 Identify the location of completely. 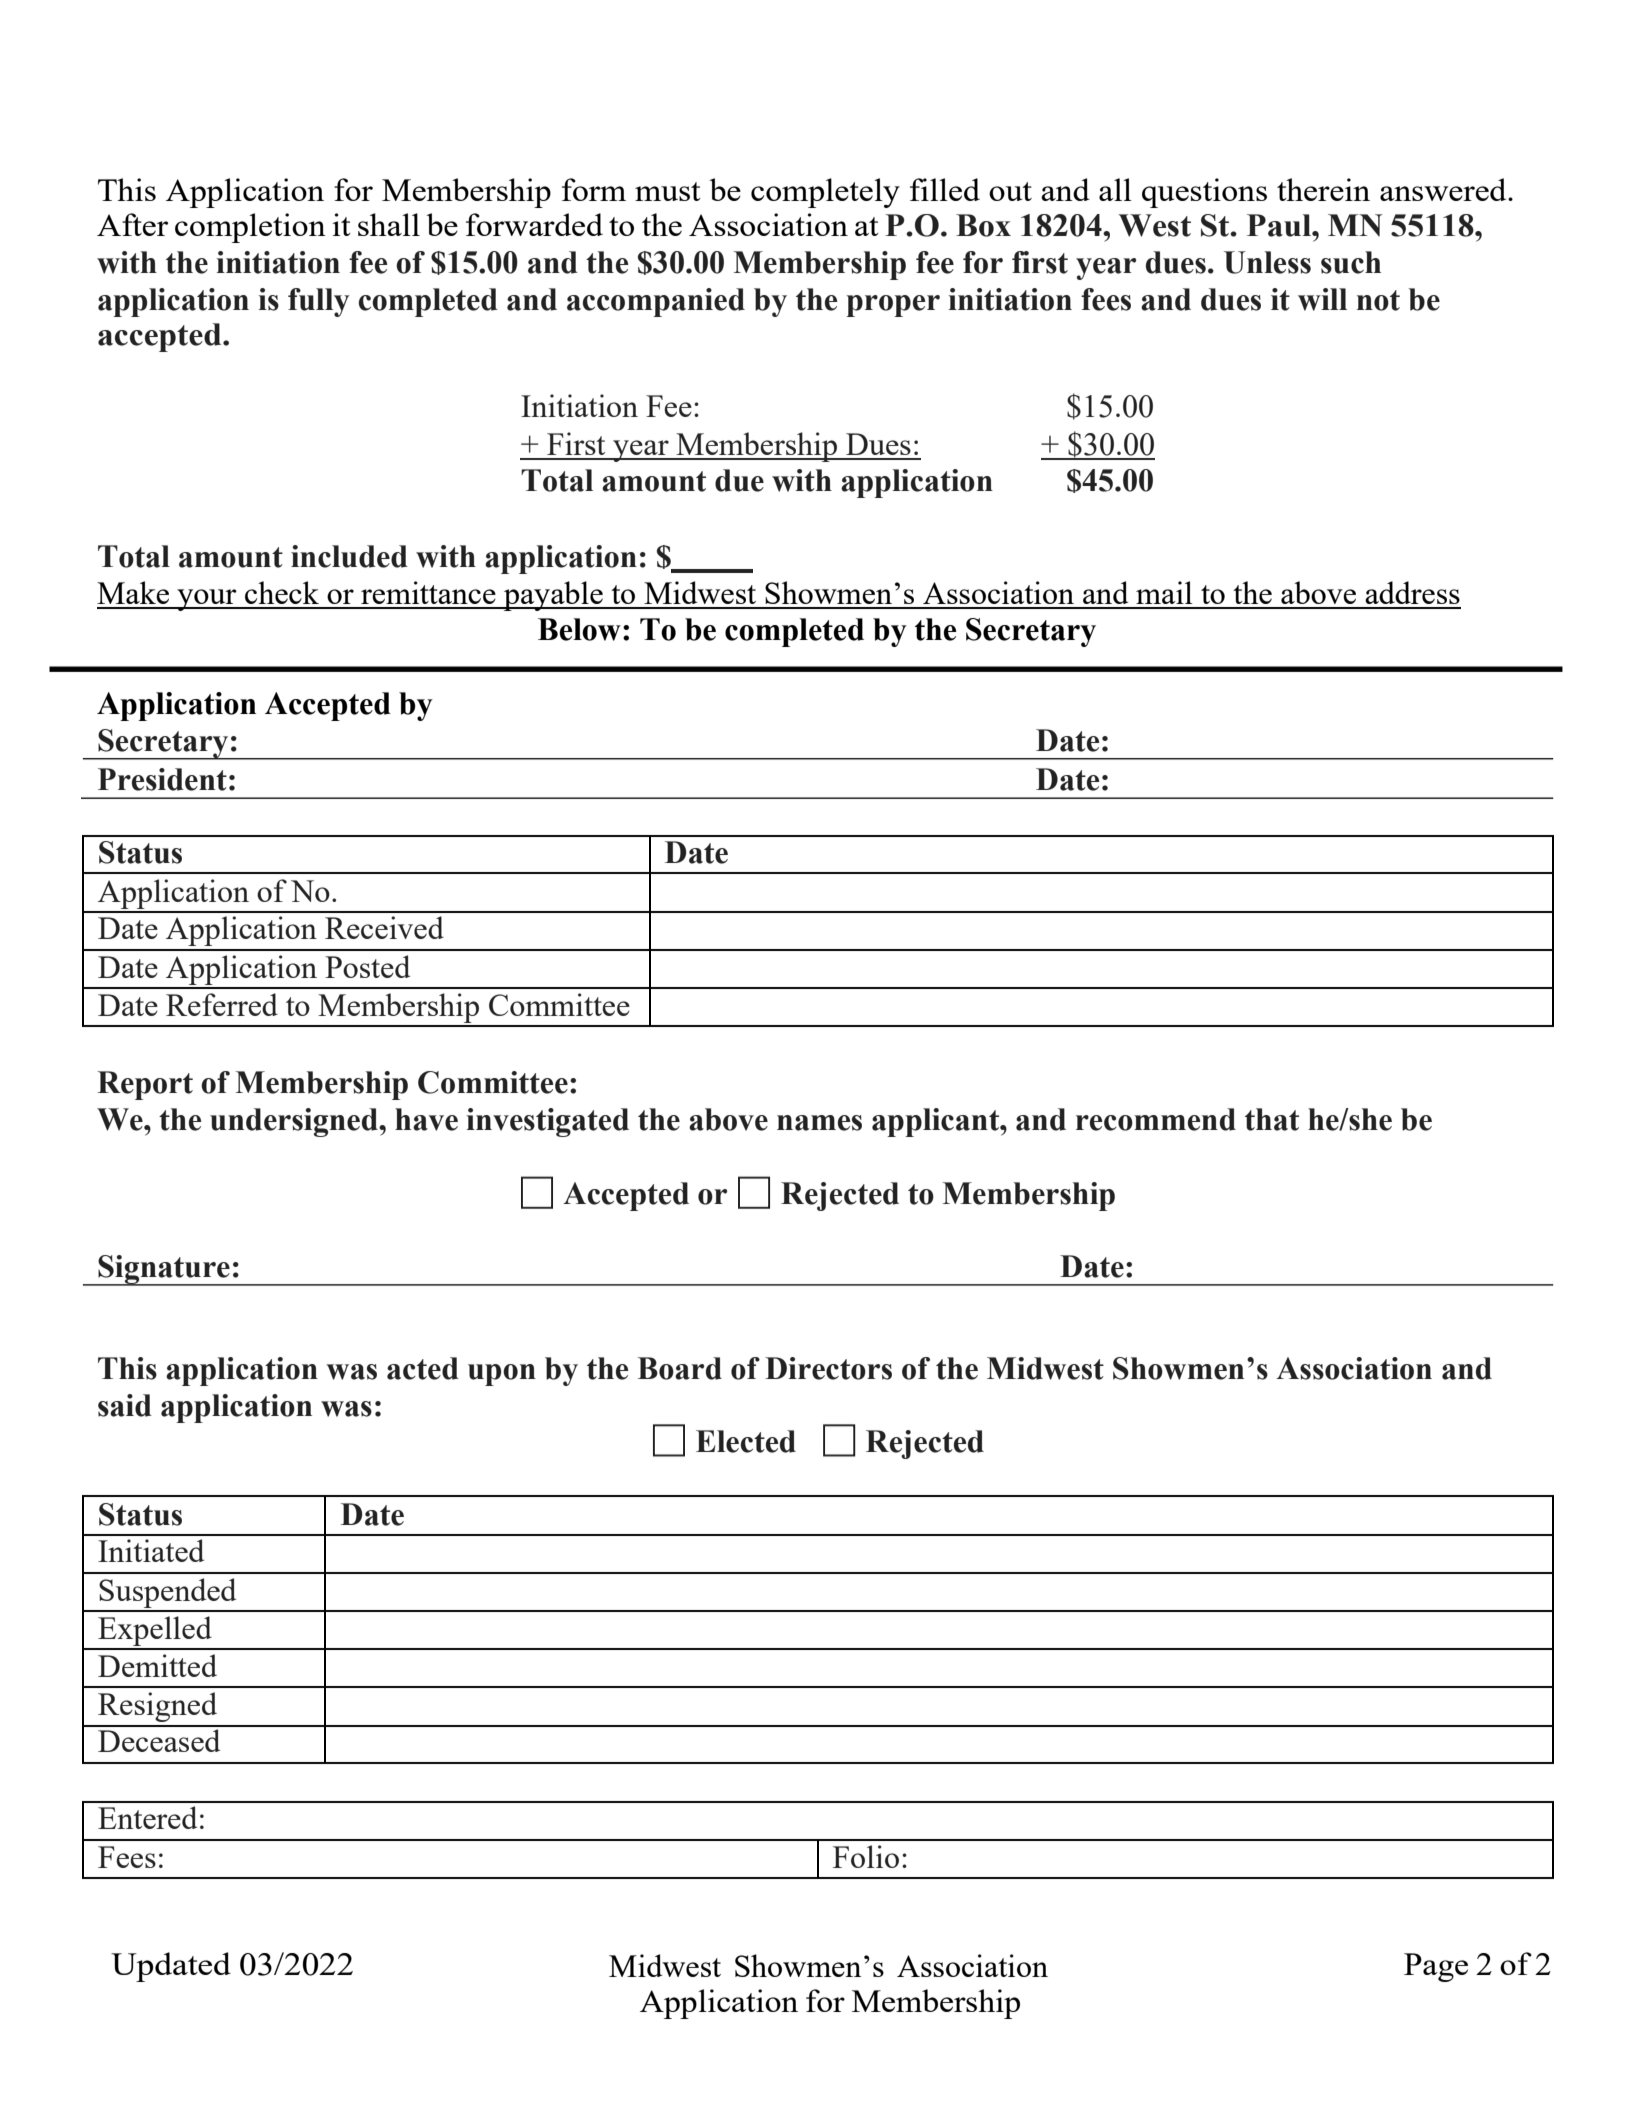
(825, 193).
